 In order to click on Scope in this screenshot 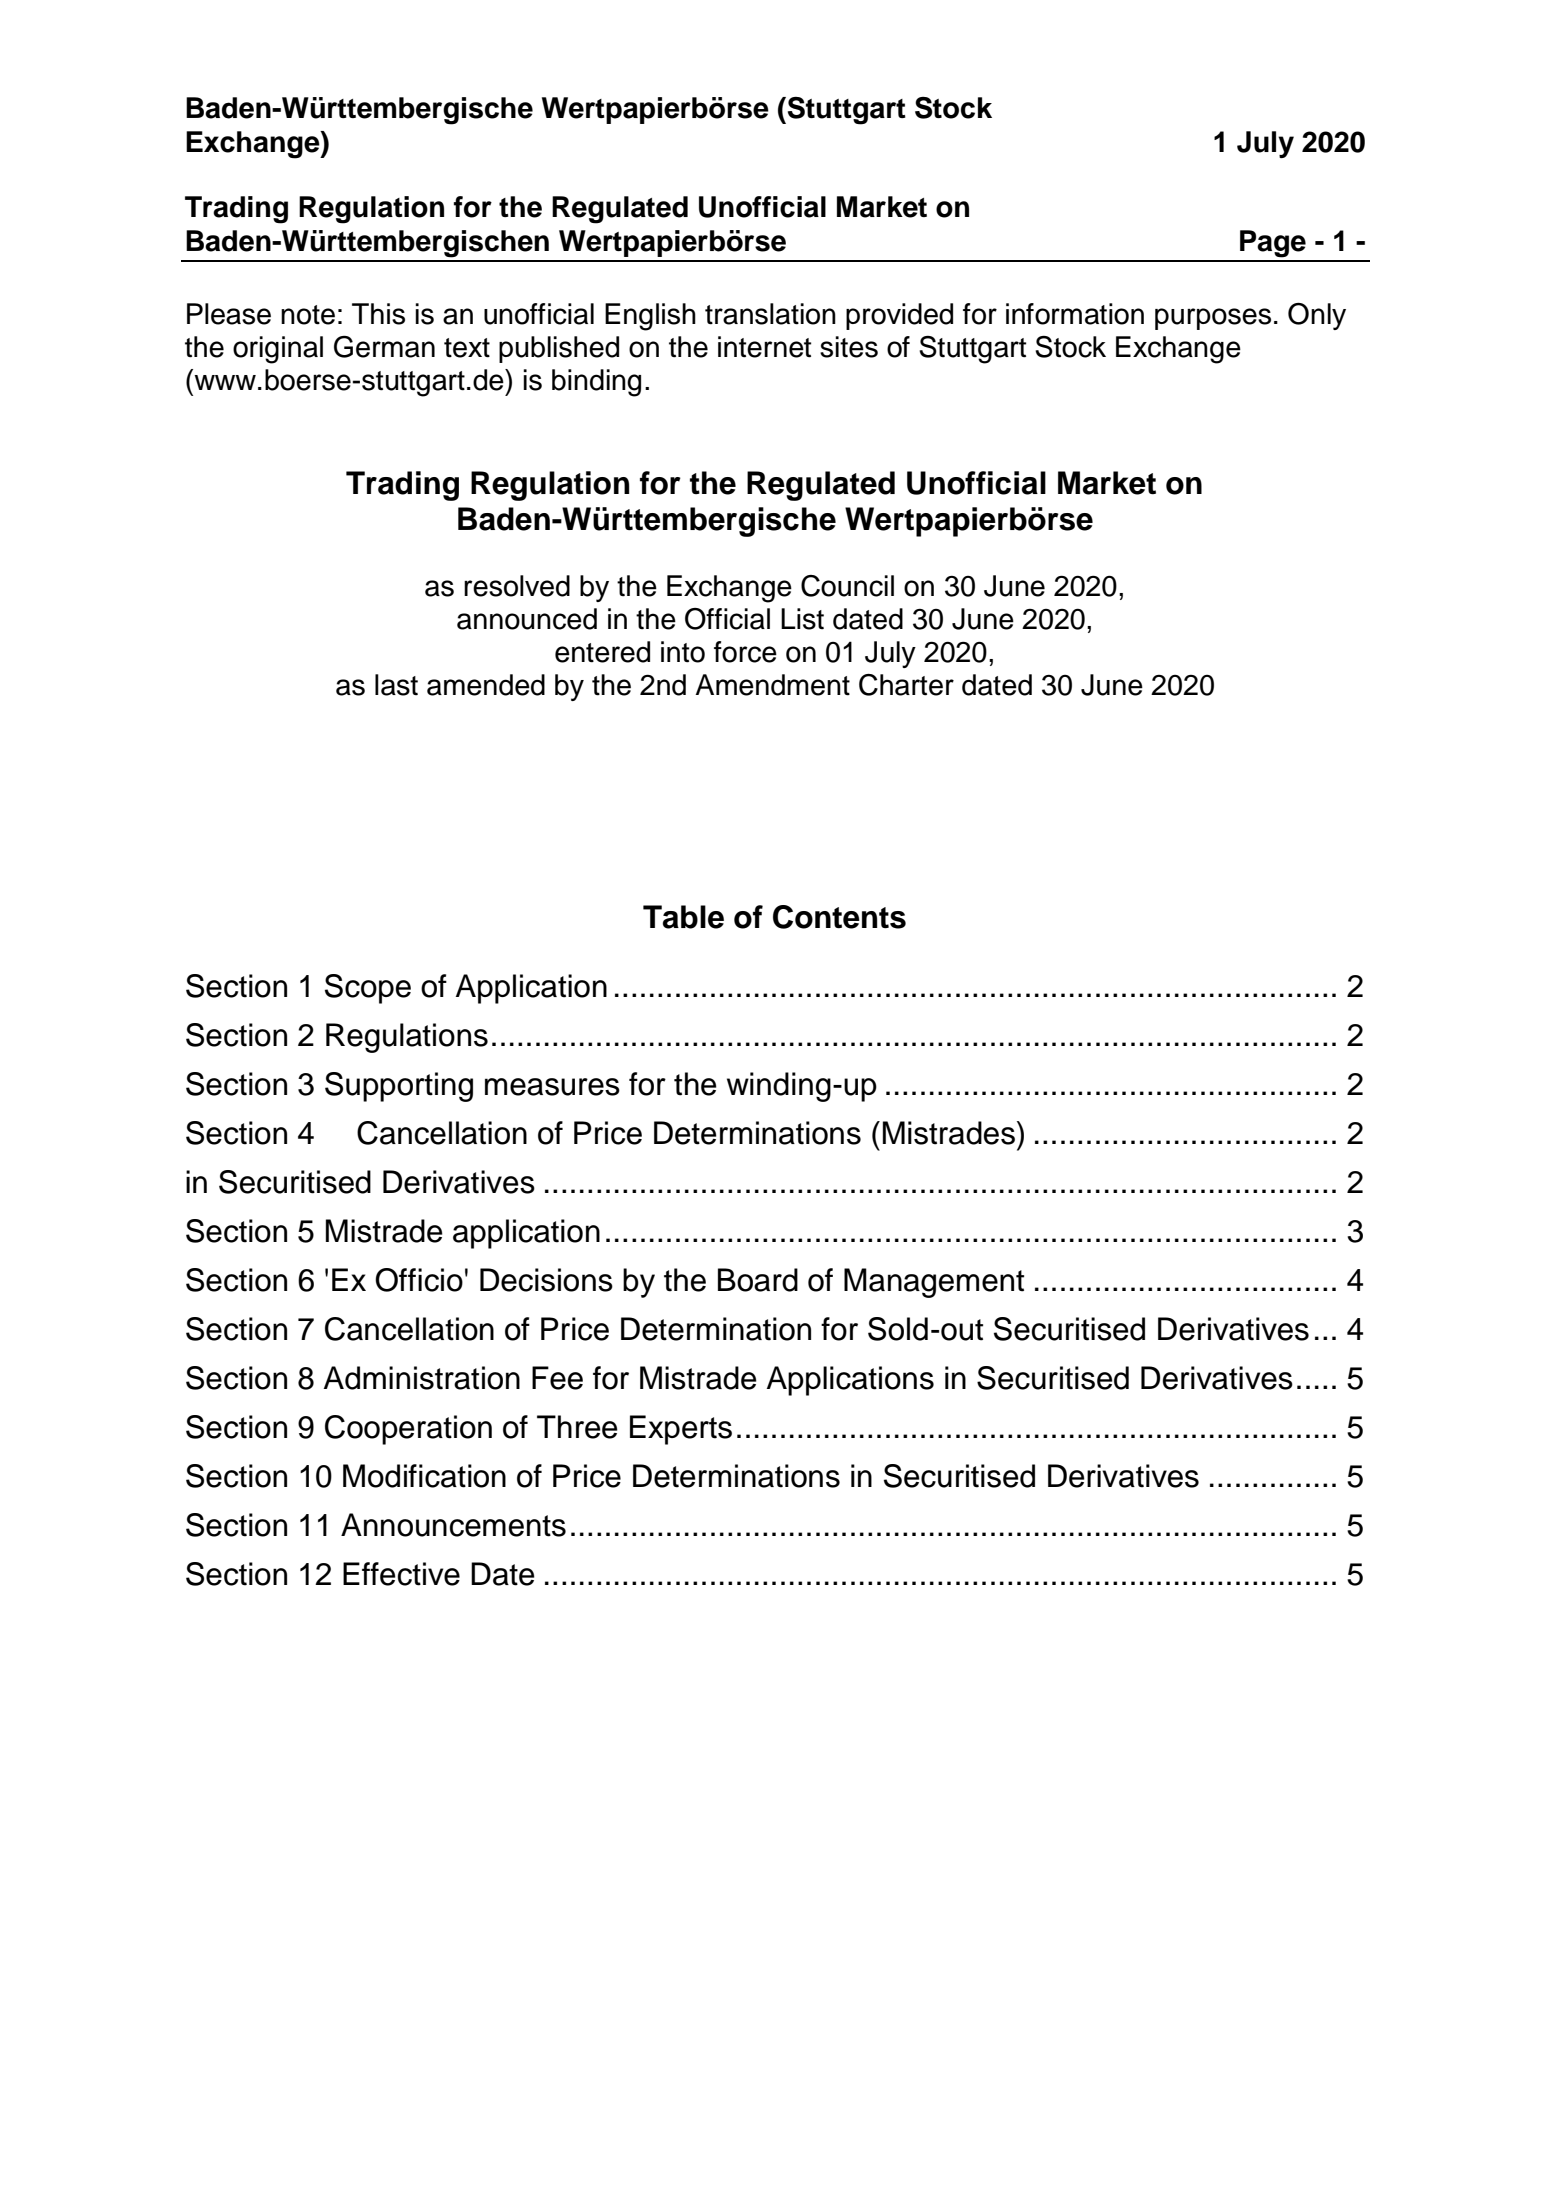, I will do `click(368, 989)`.
